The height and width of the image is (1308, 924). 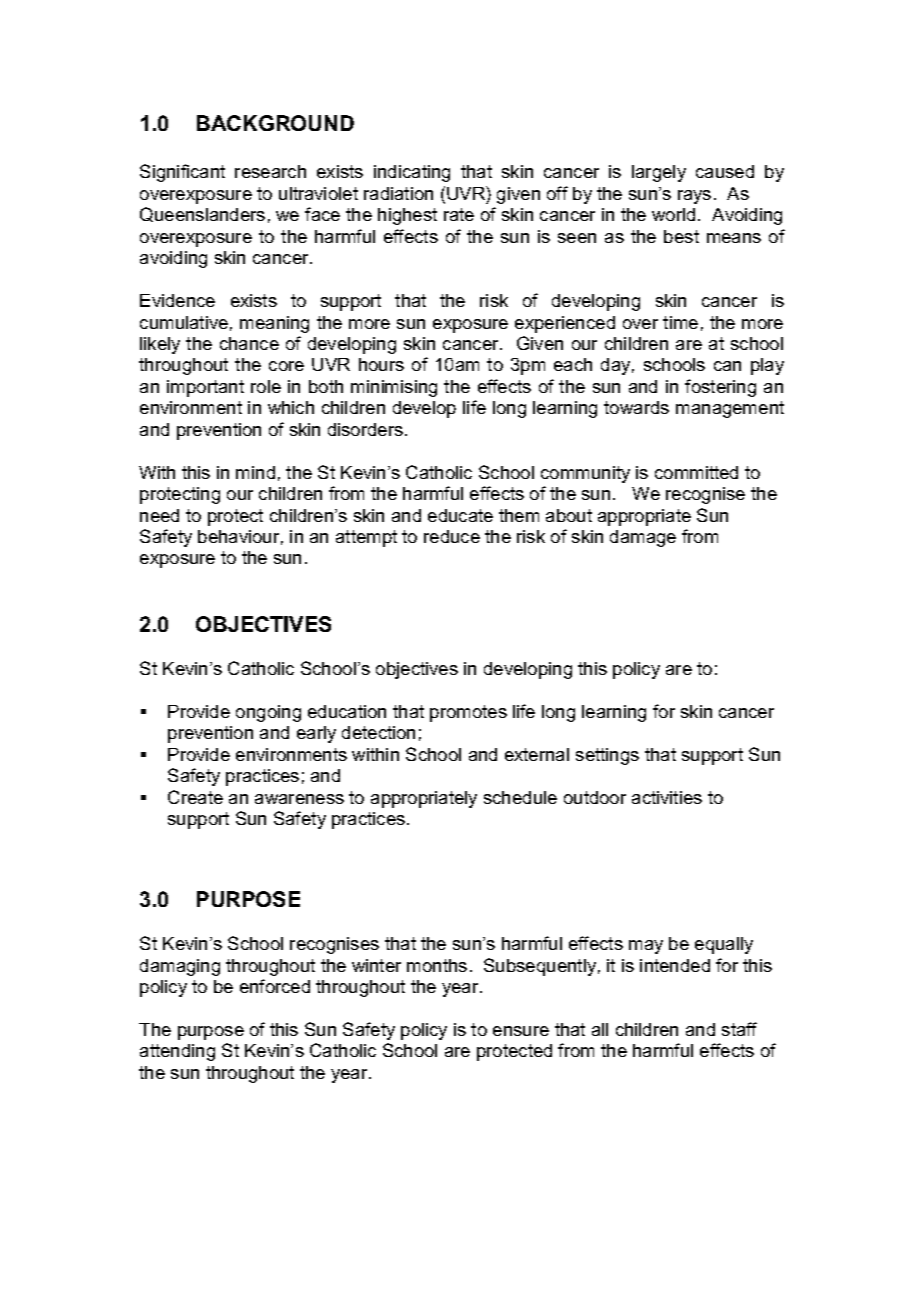 What do you see at coordinates (643, 538) in the image?
I see `damage` at bounding box center [643, 538].
